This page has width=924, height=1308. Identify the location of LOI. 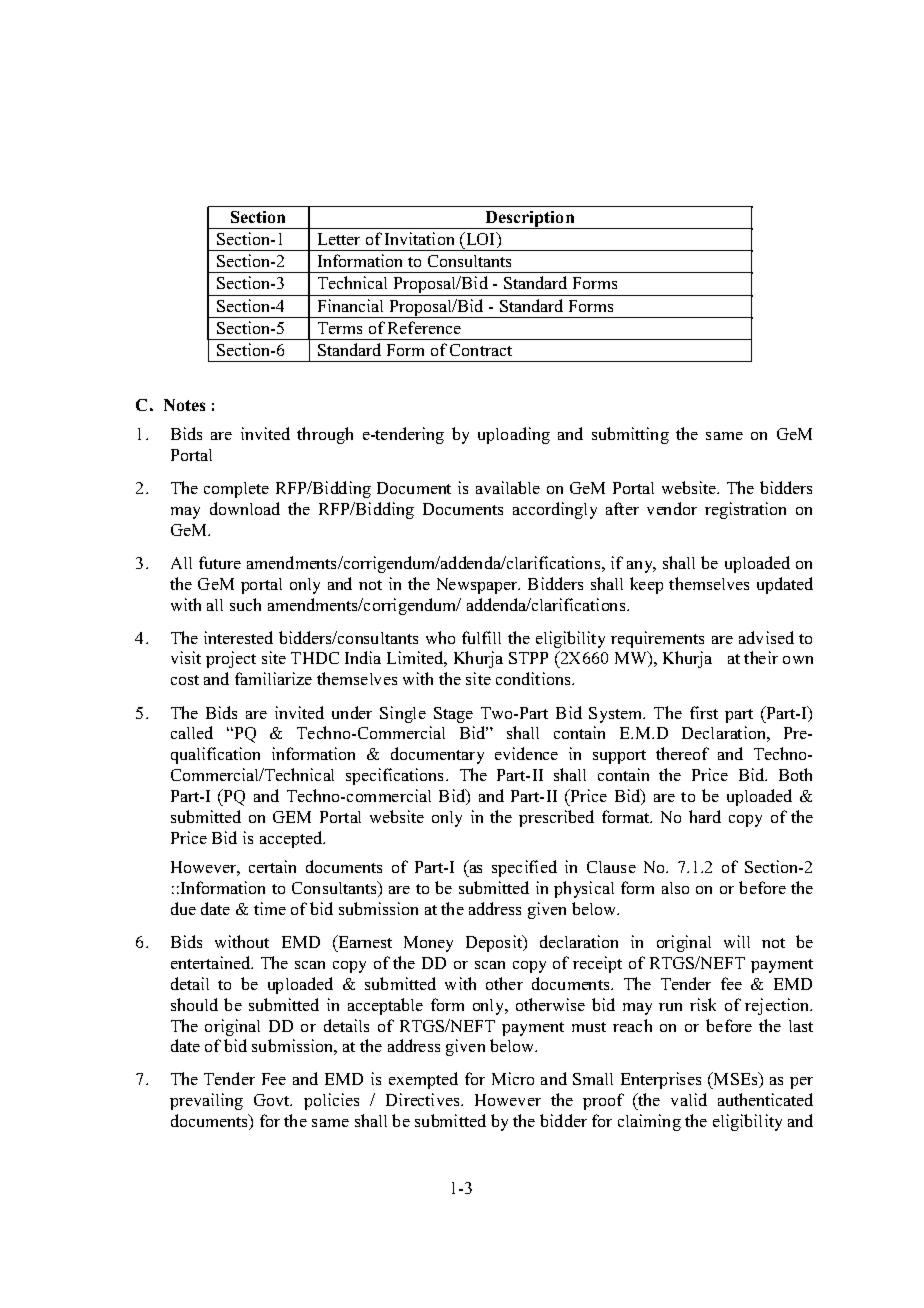
(481, 240).
